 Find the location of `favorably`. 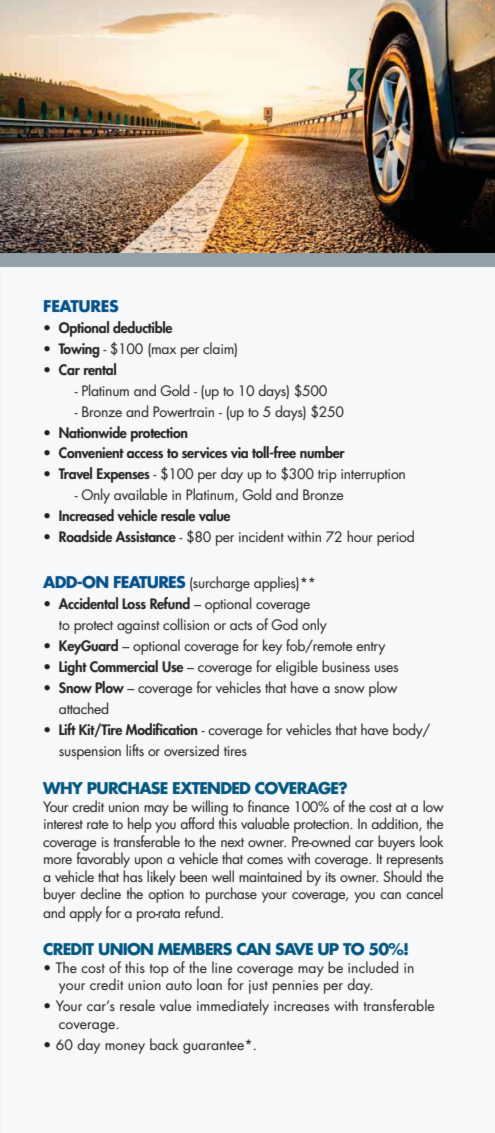

favorably is located at coordinates (103, 859).
